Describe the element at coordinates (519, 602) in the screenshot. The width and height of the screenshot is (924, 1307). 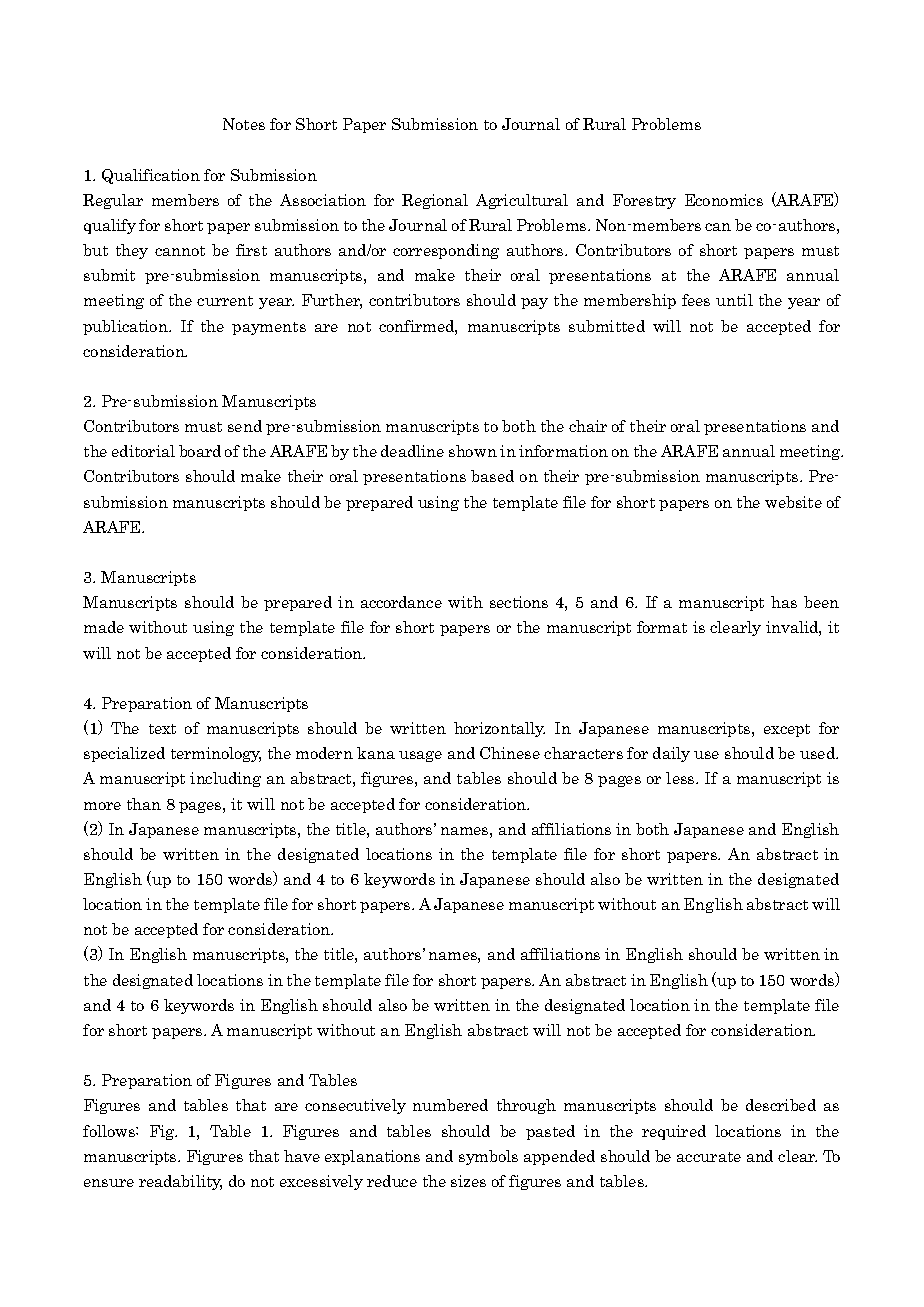
I see `sections` at that location.
